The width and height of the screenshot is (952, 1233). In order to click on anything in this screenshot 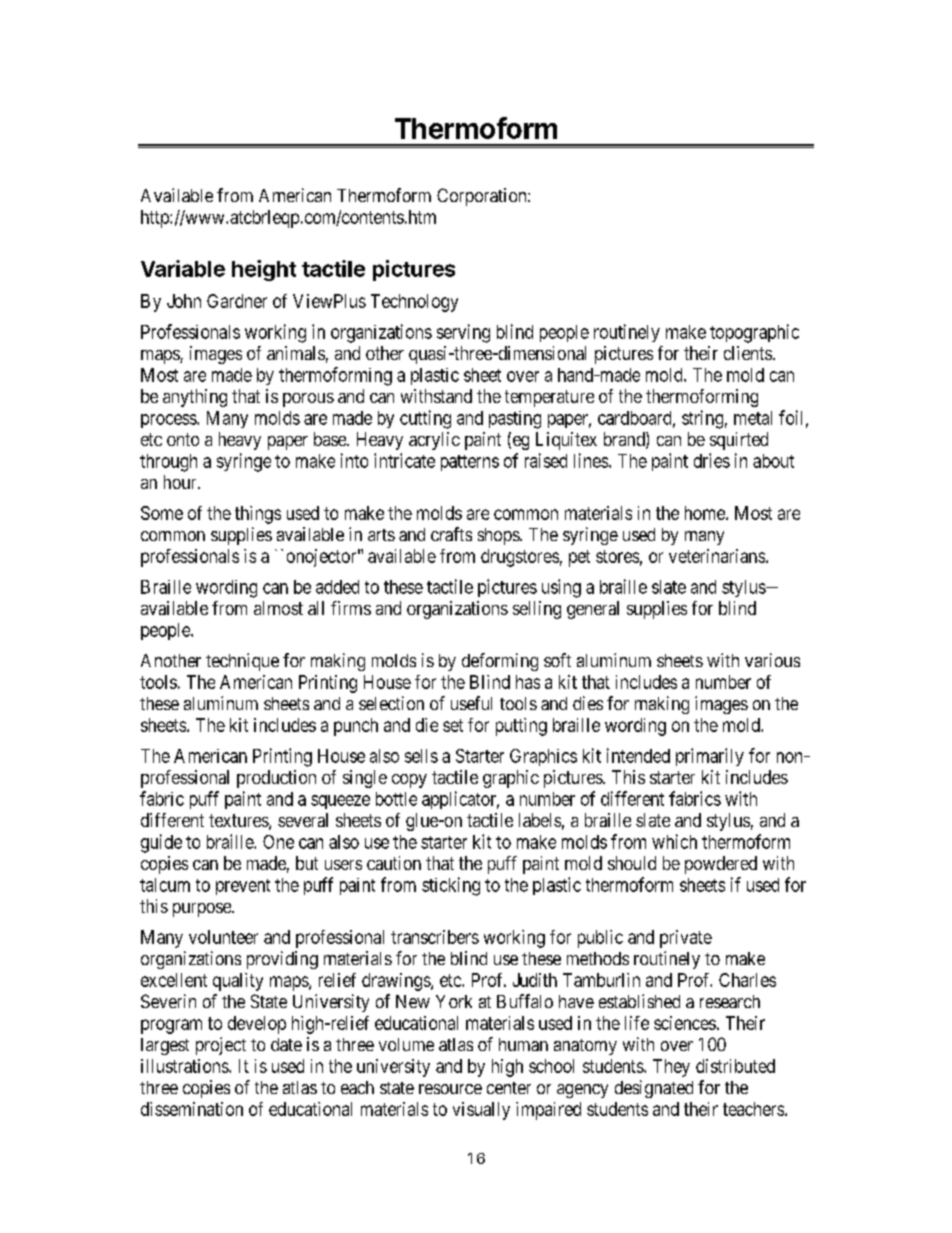, I will do `click(195, 398)`.
